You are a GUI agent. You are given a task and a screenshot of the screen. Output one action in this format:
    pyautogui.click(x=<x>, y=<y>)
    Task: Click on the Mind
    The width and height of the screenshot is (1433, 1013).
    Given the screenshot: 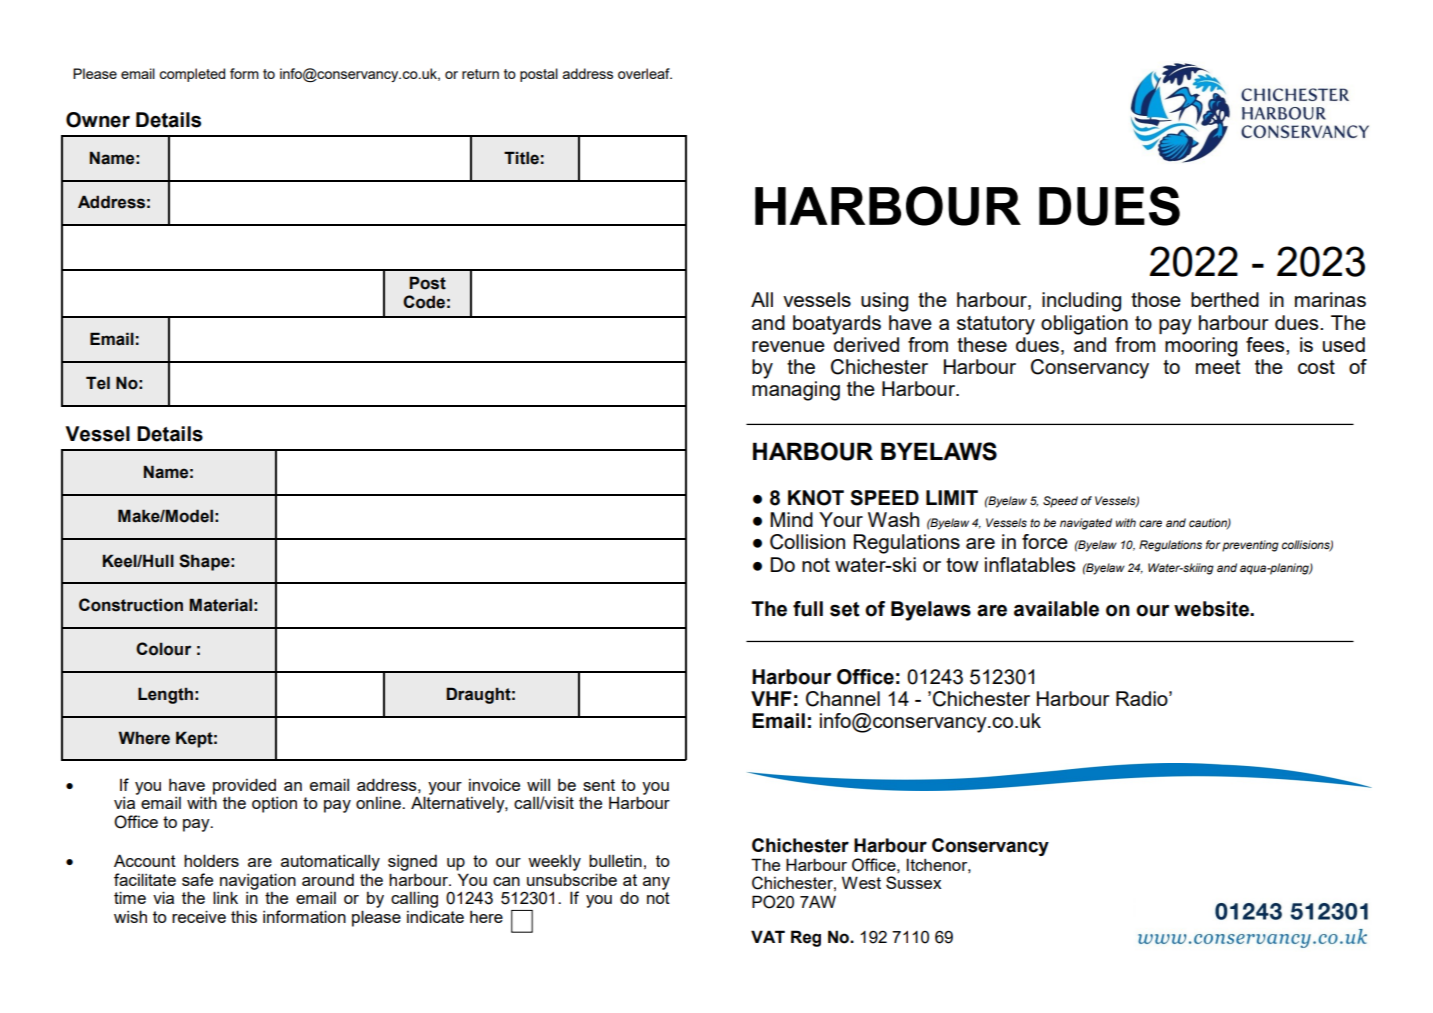 What is the action you would take?
    pyautogui.click(x=791, y=519)
